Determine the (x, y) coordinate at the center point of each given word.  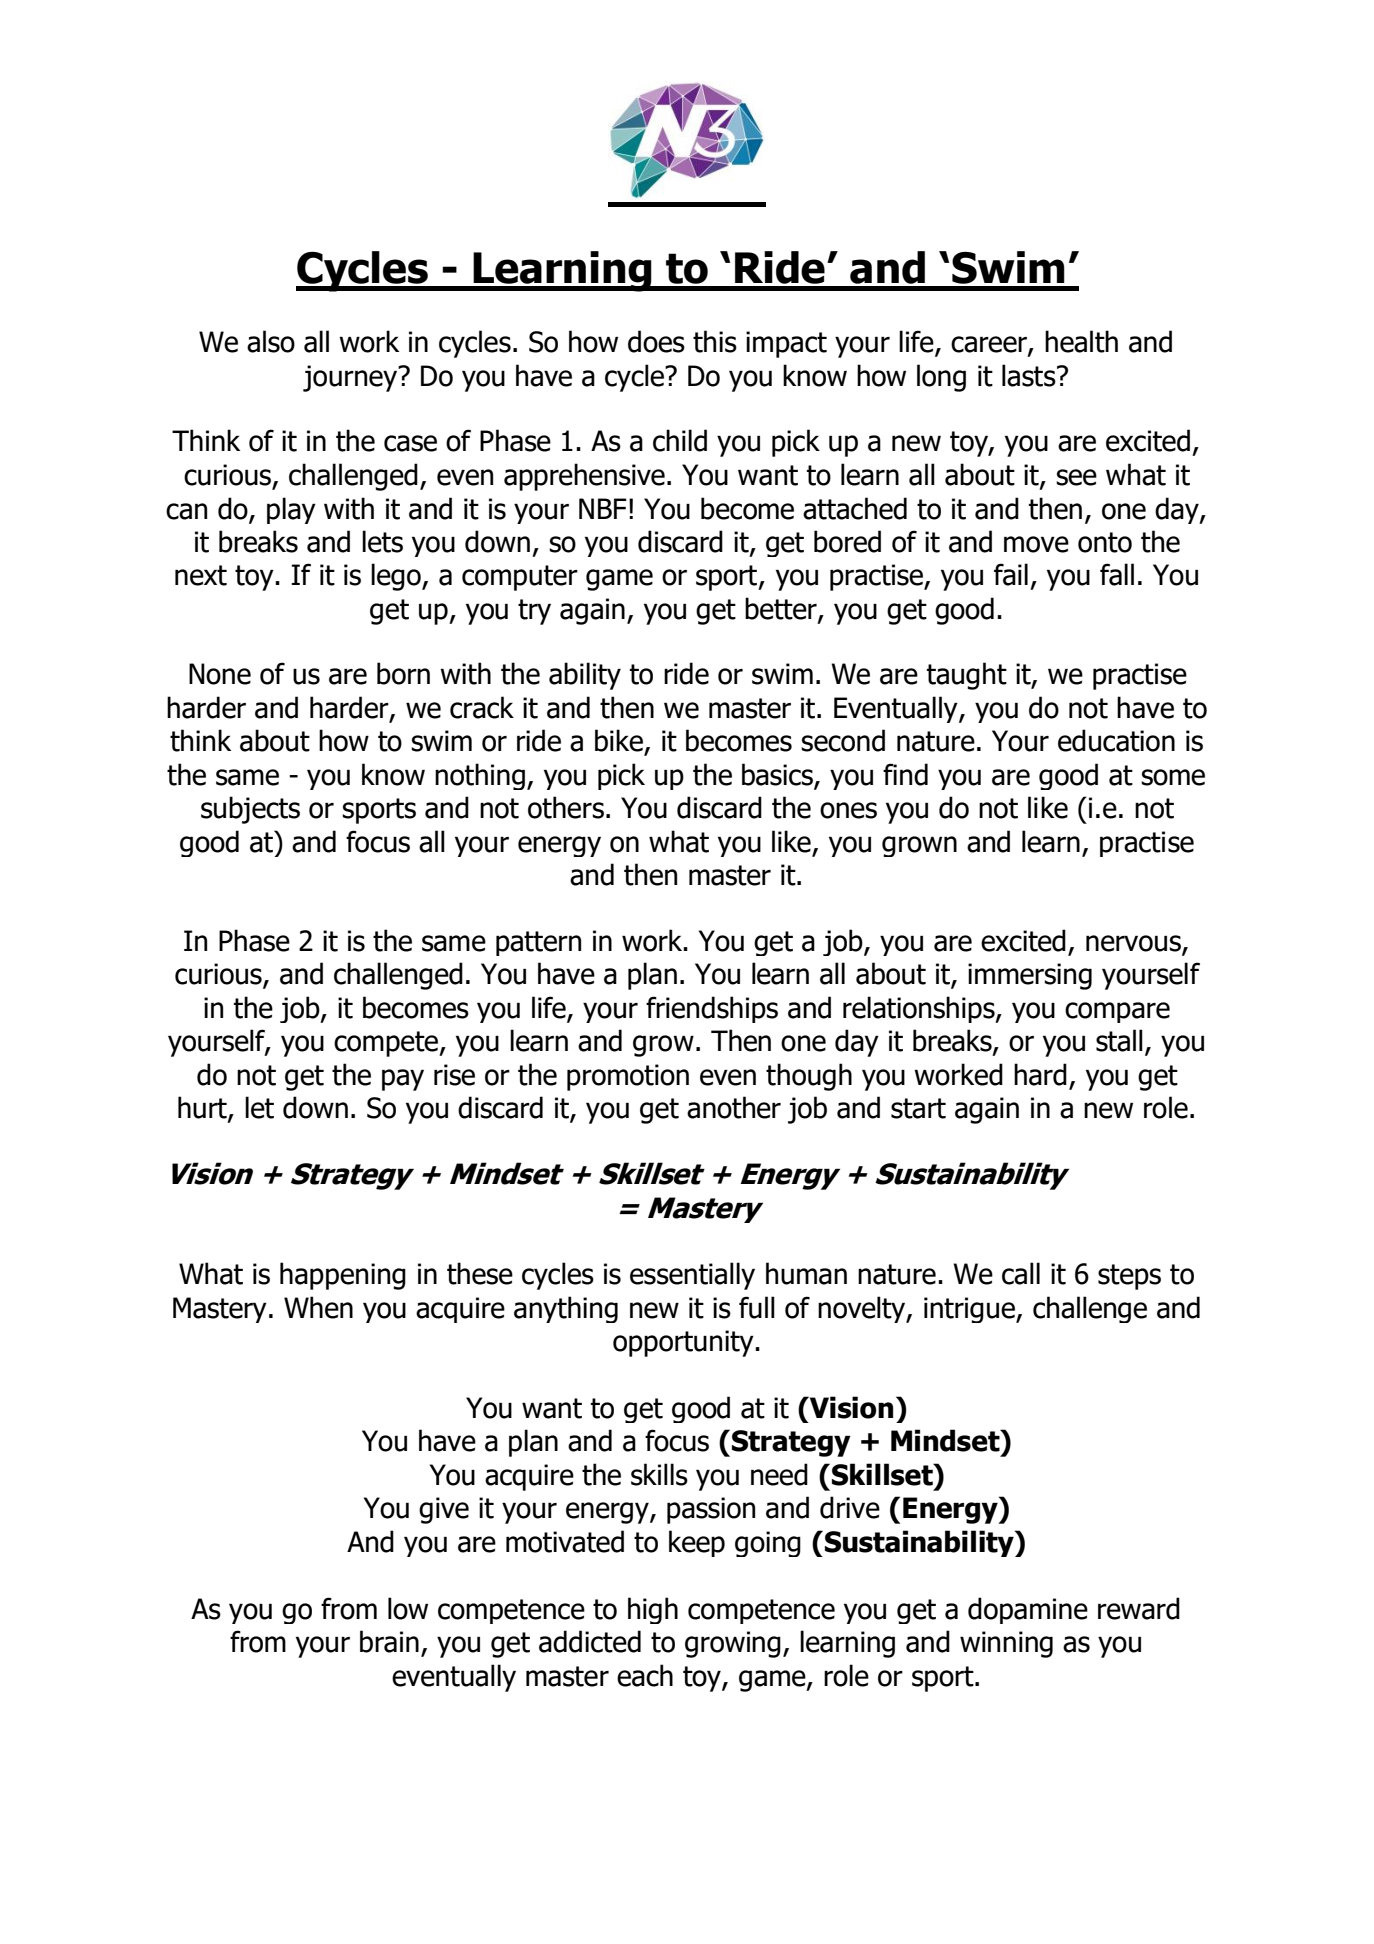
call (1021, 1273)
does (656, 341)
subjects (250, 810)
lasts (1030, 375)
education (1116, 740)
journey (351, 378)
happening (343, 1276)
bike (619, 740)
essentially (692, 1276)
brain (389, 1641)
